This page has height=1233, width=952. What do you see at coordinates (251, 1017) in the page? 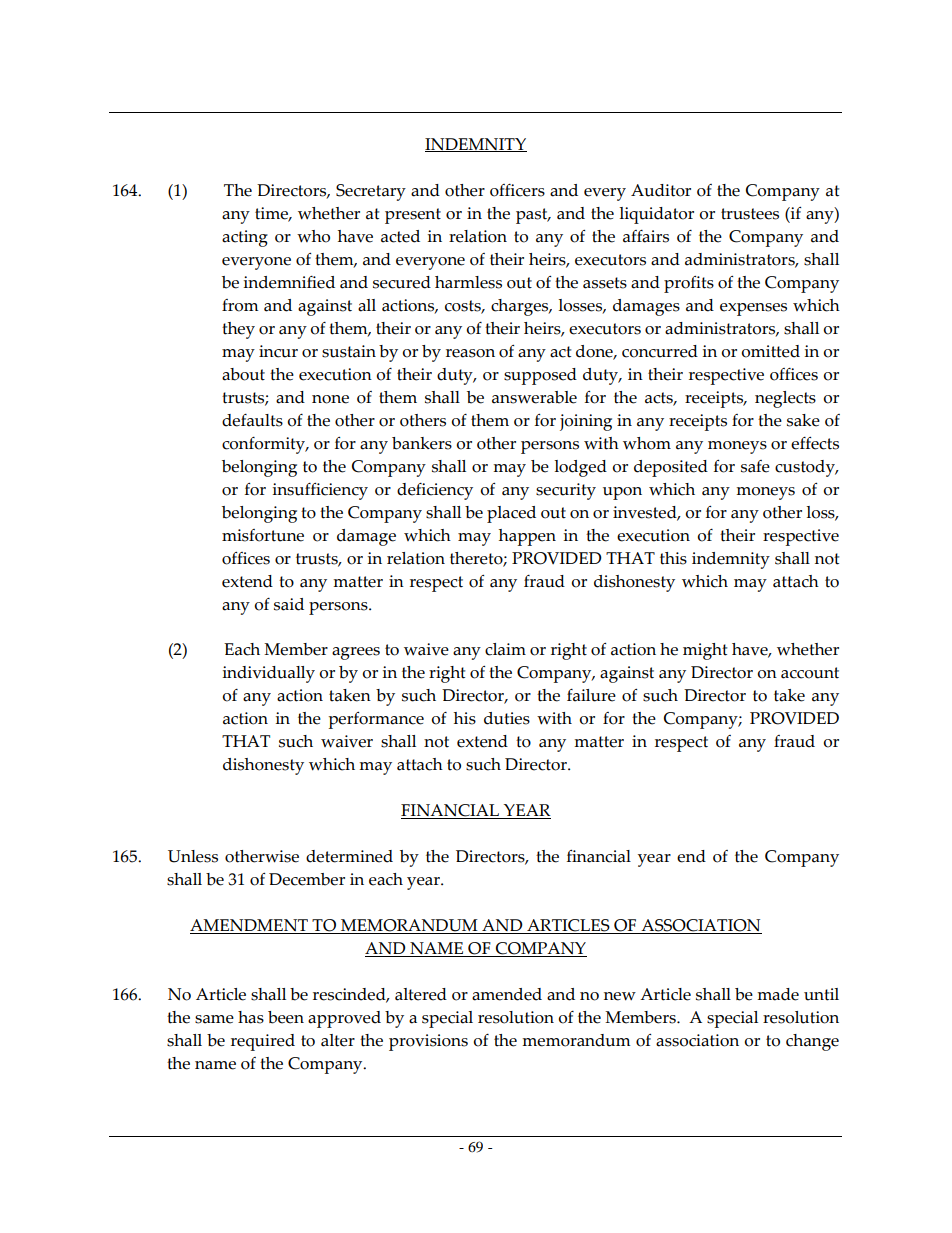
I see `has` at bounding box center [251, 1017].
